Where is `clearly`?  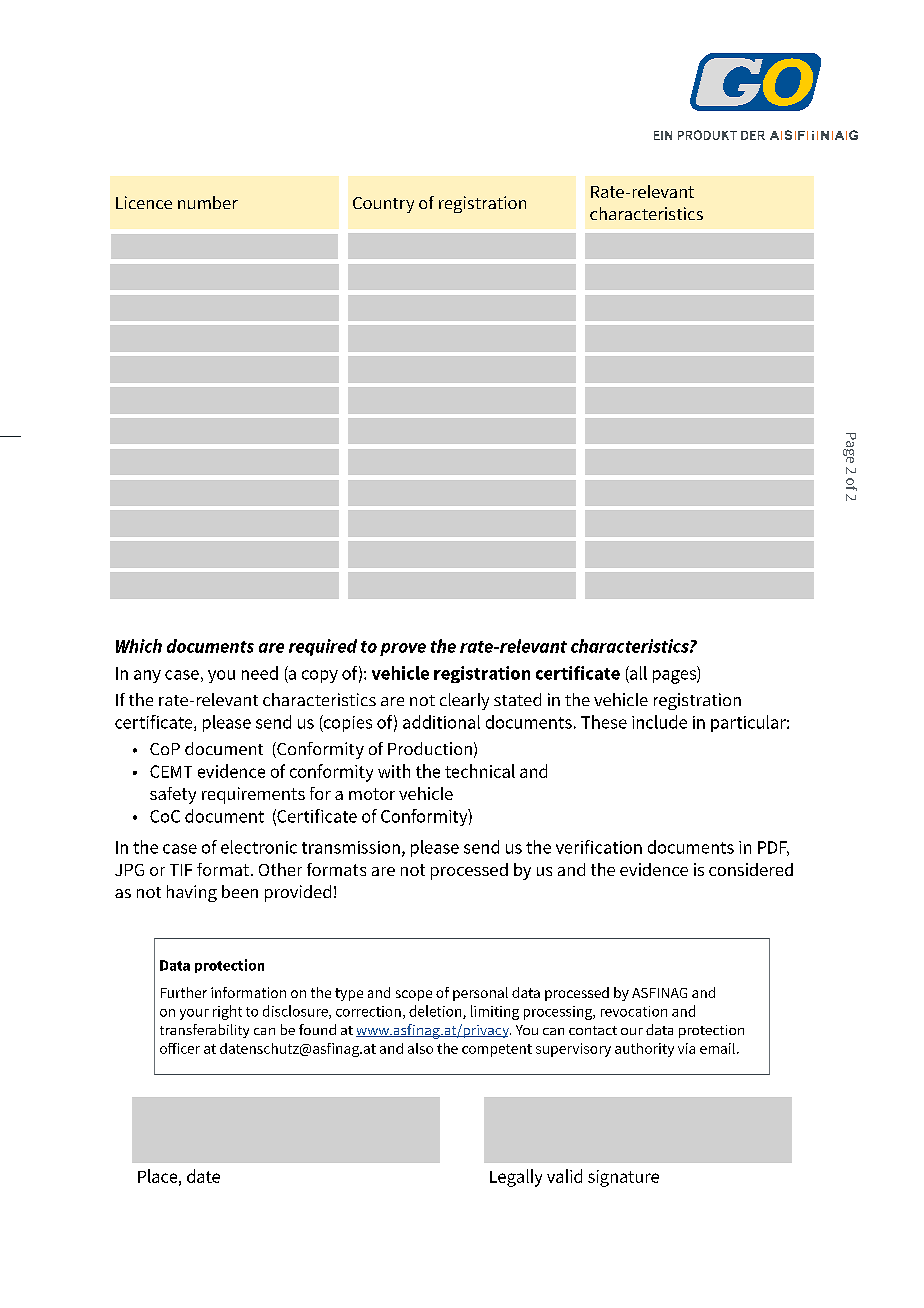 clearly is located at coordinates (464, 701).
